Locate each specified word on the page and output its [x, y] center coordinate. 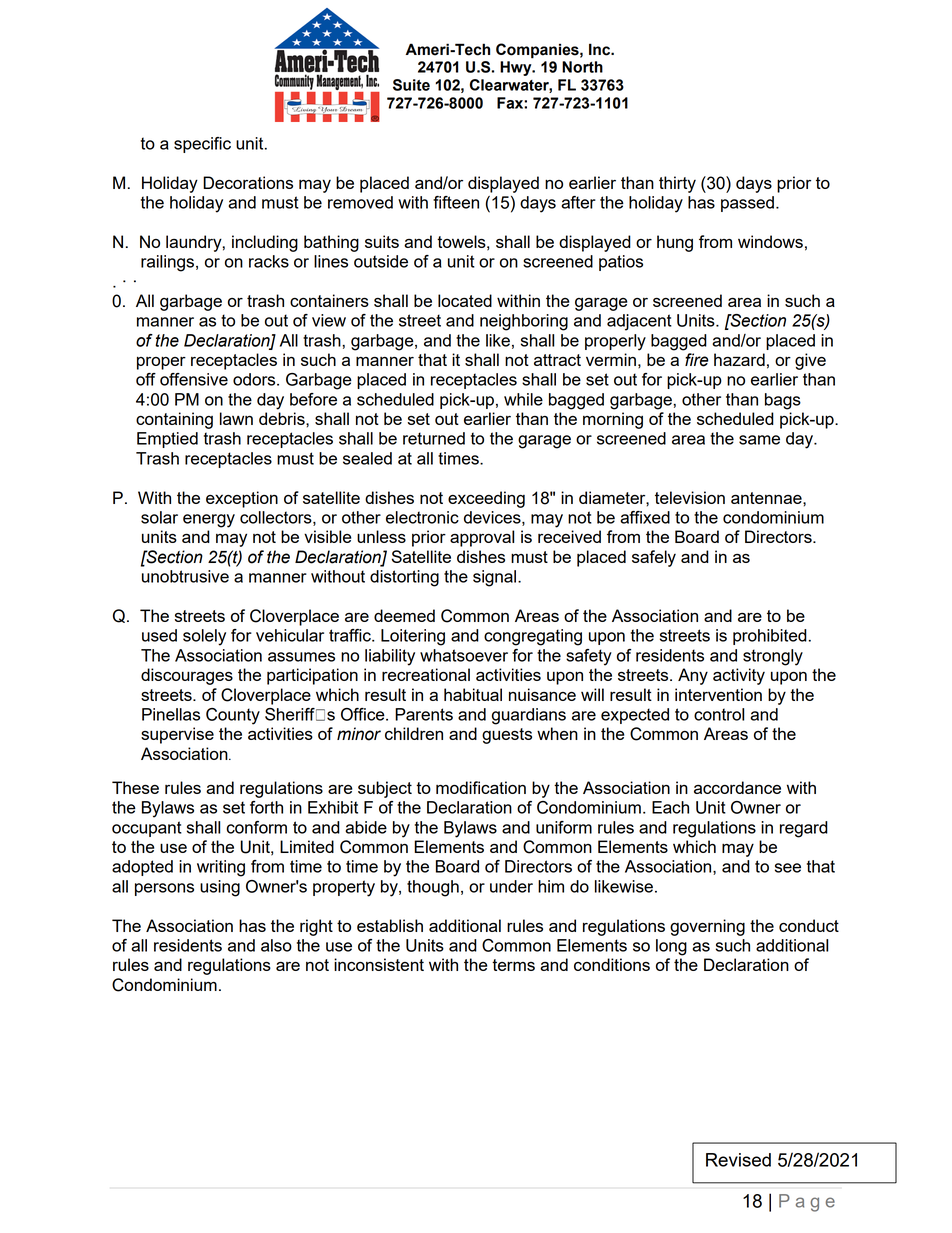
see [788, 868]
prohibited [770, 637]
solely [204, 637]
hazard [739, 359]
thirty [677, 184]
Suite [411, 85]
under [511, 886]
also [276, 945]
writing [221, 868]
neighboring [524, 322]
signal [496, 578]
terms [513, 965]
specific [202, 145]
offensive [194, 379]
